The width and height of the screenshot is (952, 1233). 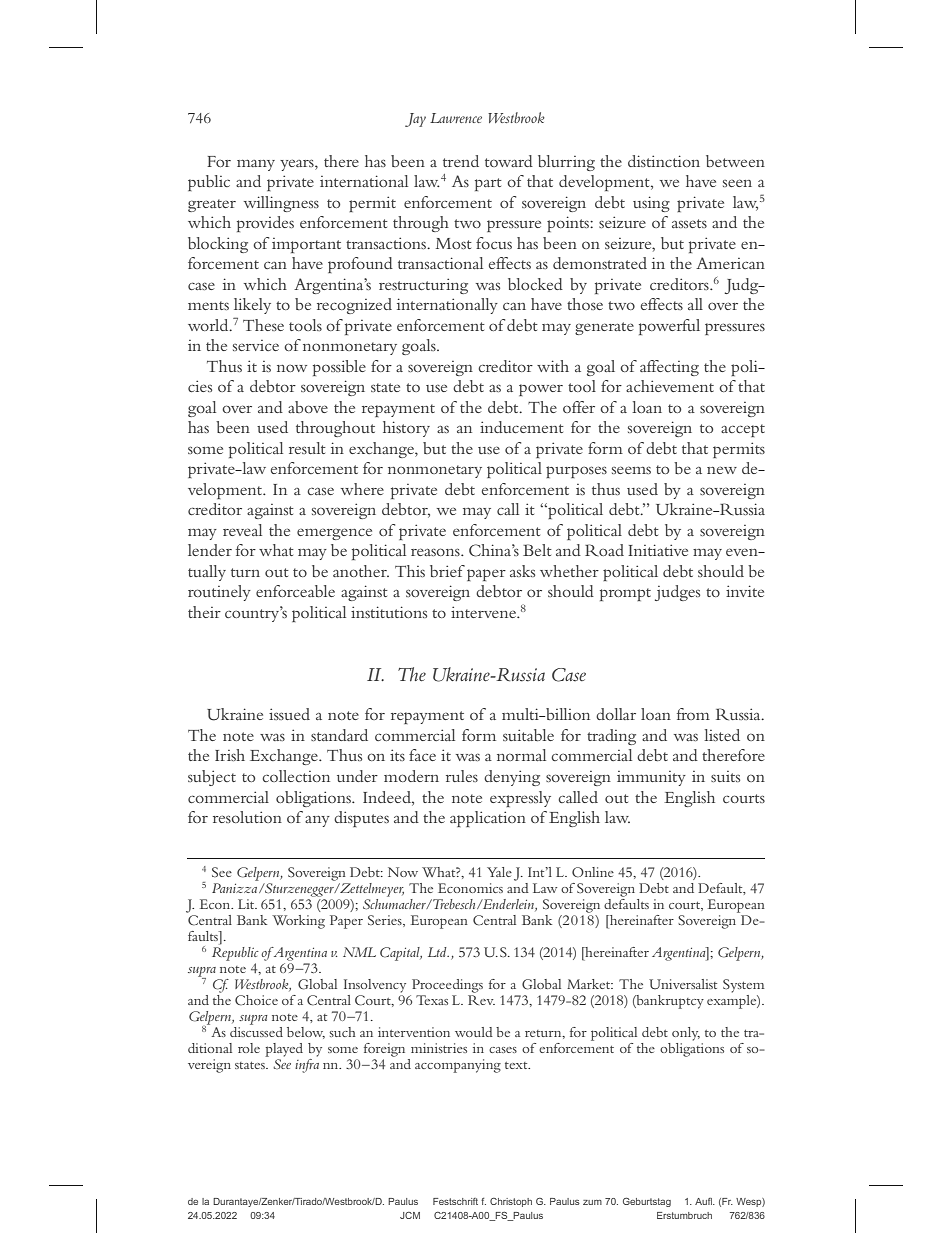 What do you see at coordinates (307, 1064) in the screenshot?
I see `infra` at bounding box center [307, 1064].
